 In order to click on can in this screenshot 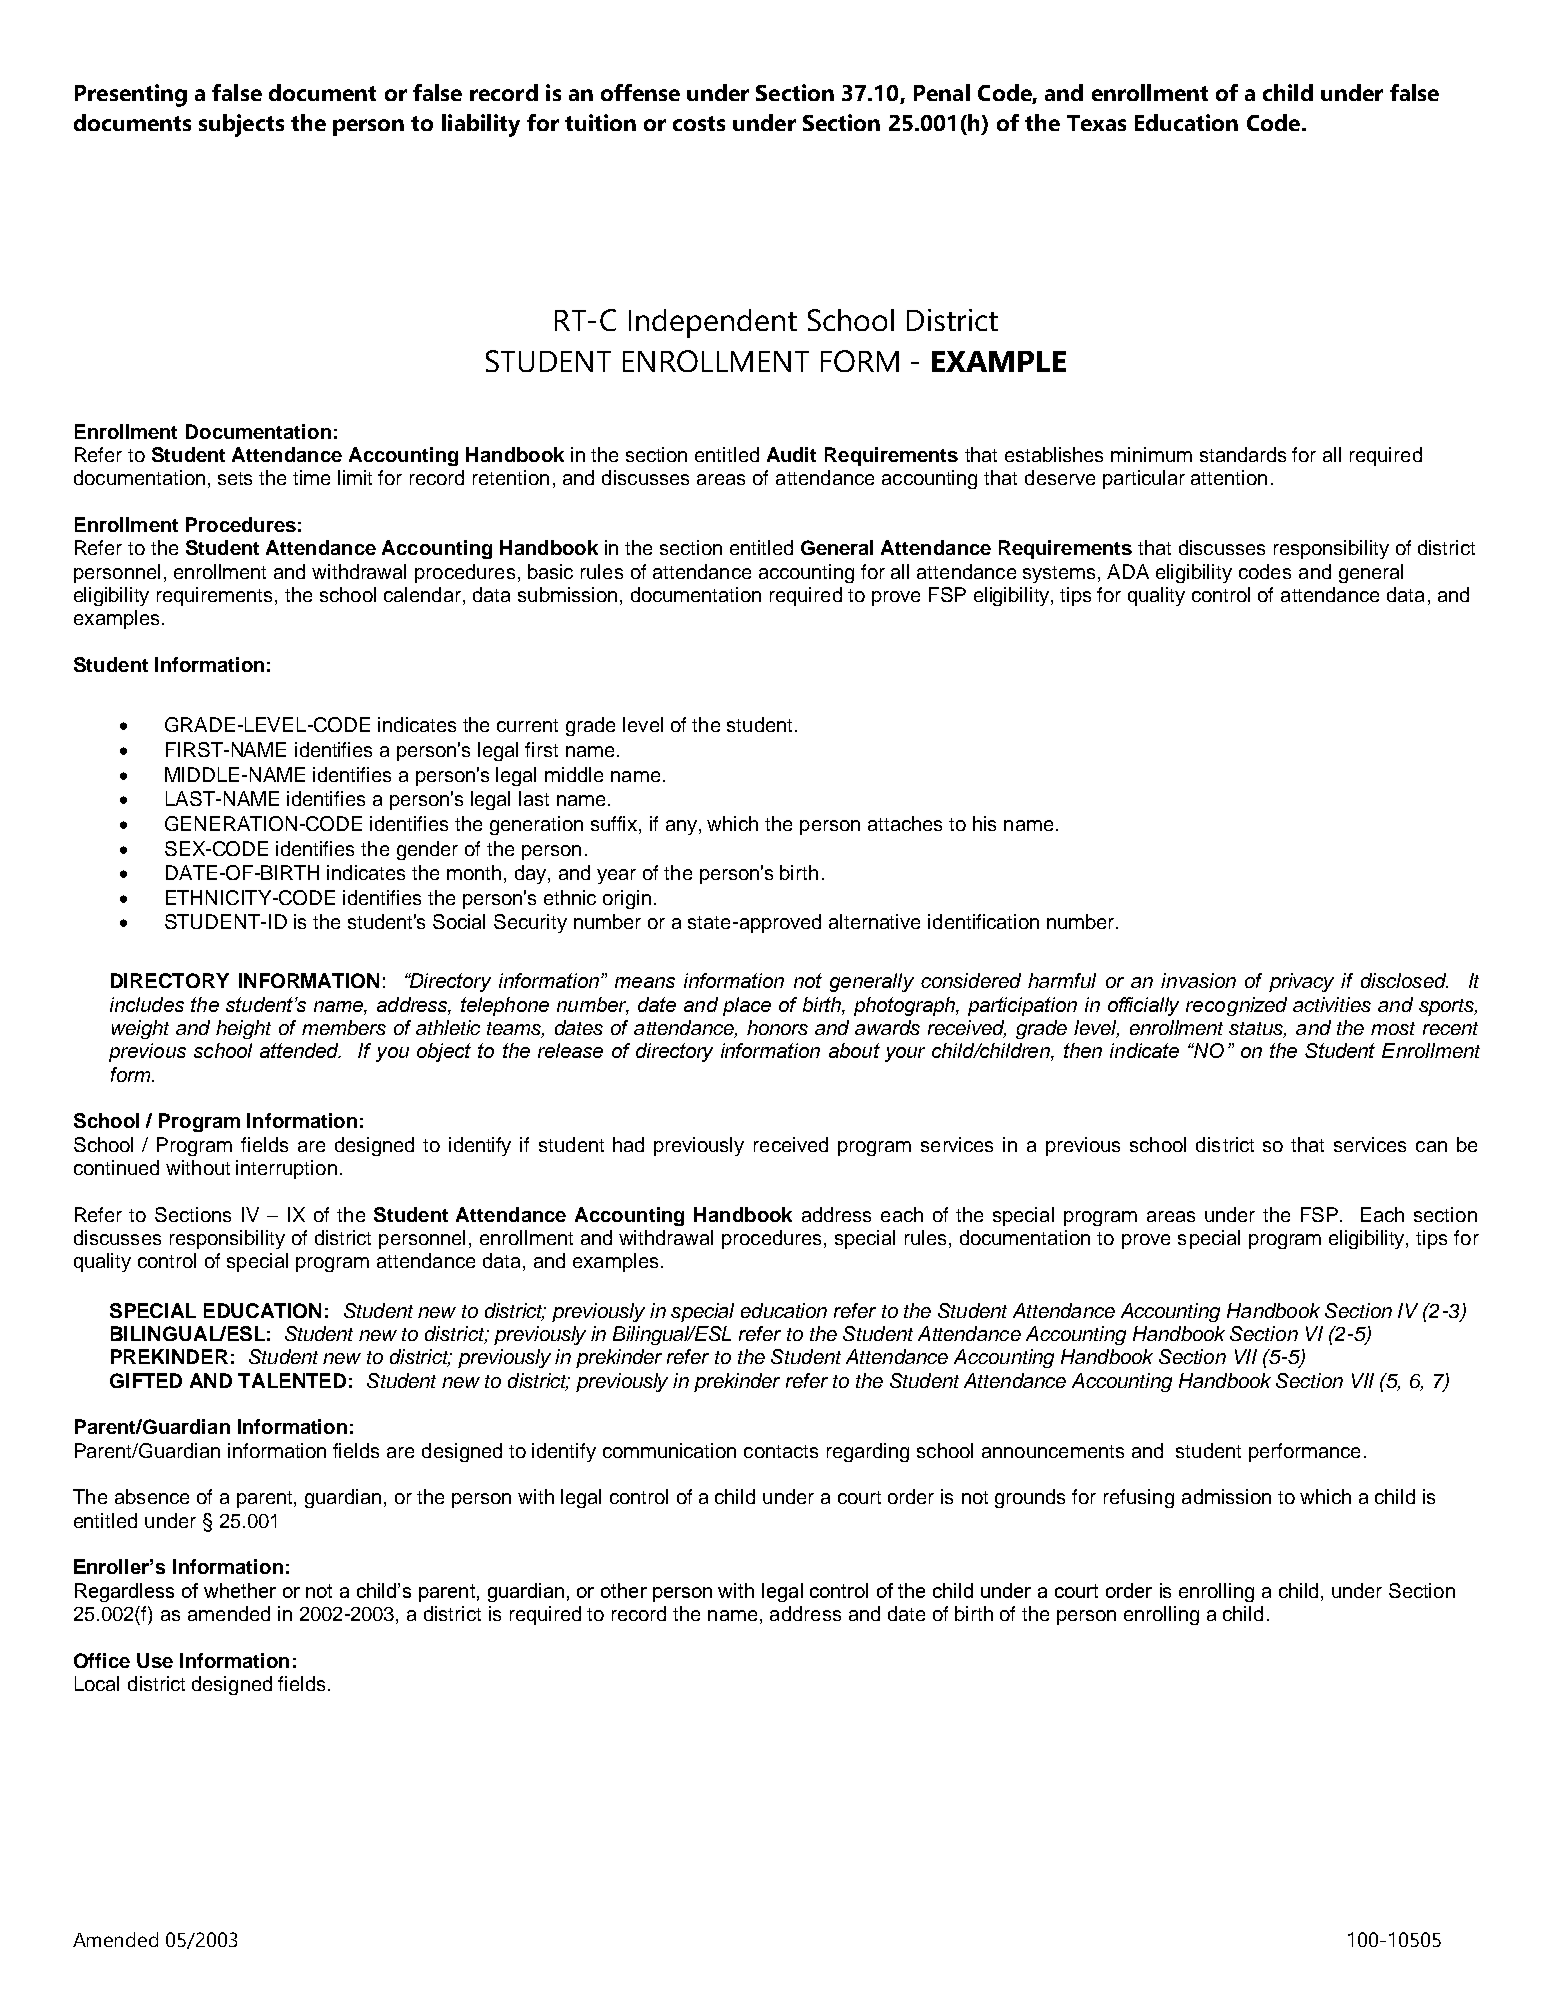, I will do `click(1431, 1146)`.
